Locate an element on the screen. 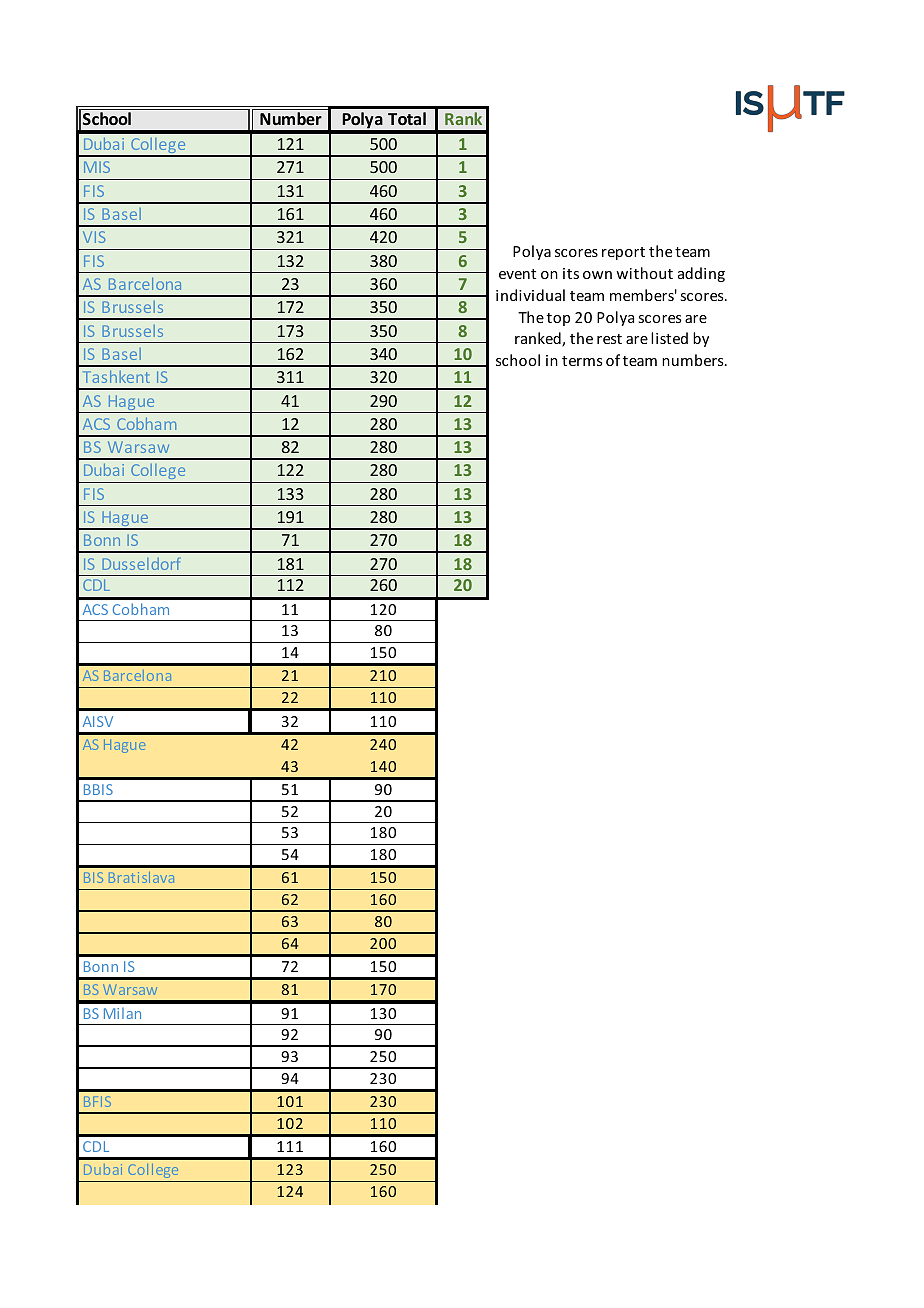 This screenshot has height=1308, width=924. Total is located at coordinates (407, 118).
